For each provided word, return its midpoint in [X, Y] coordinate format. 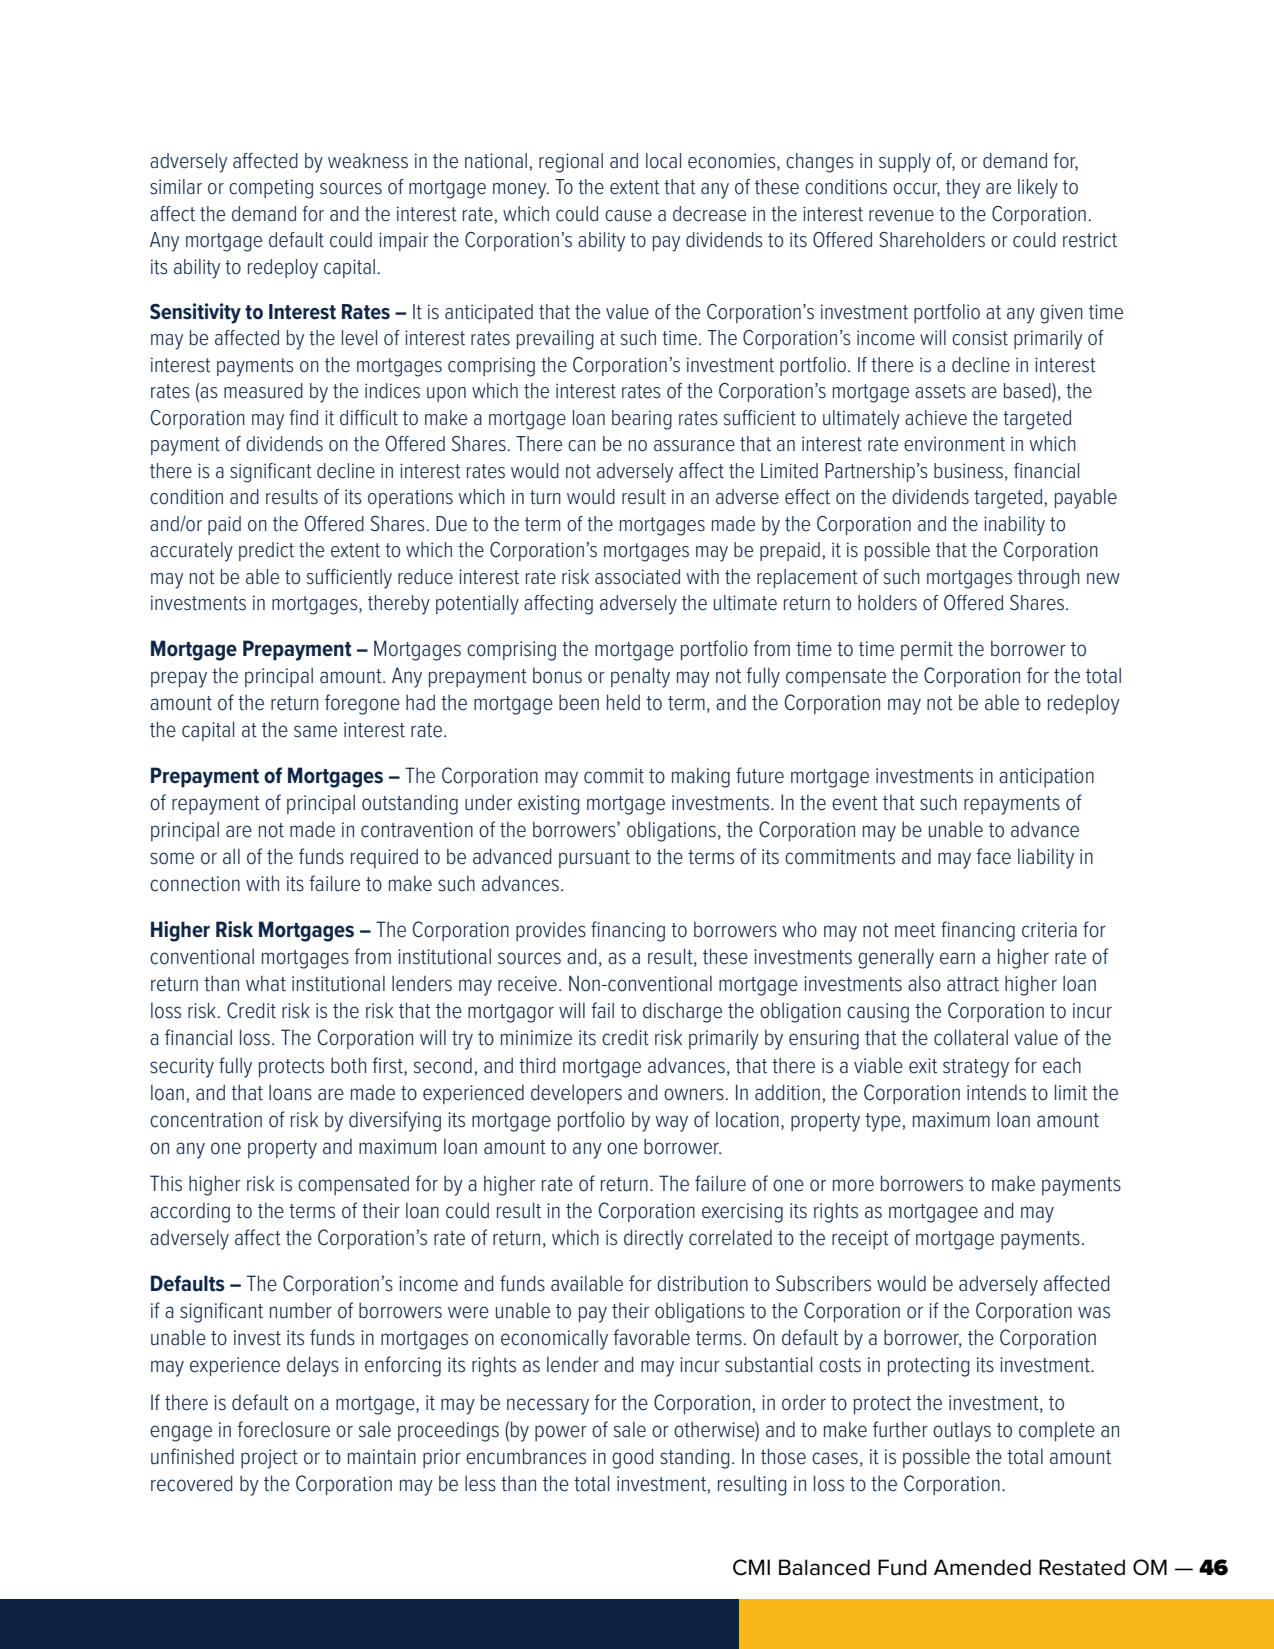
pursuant [594, 859]
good [633, 1458]
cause [628, 216]
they [963, 189]
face [993, 856]
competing [271, 189]
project [269, 1459]
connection [195, 884]
